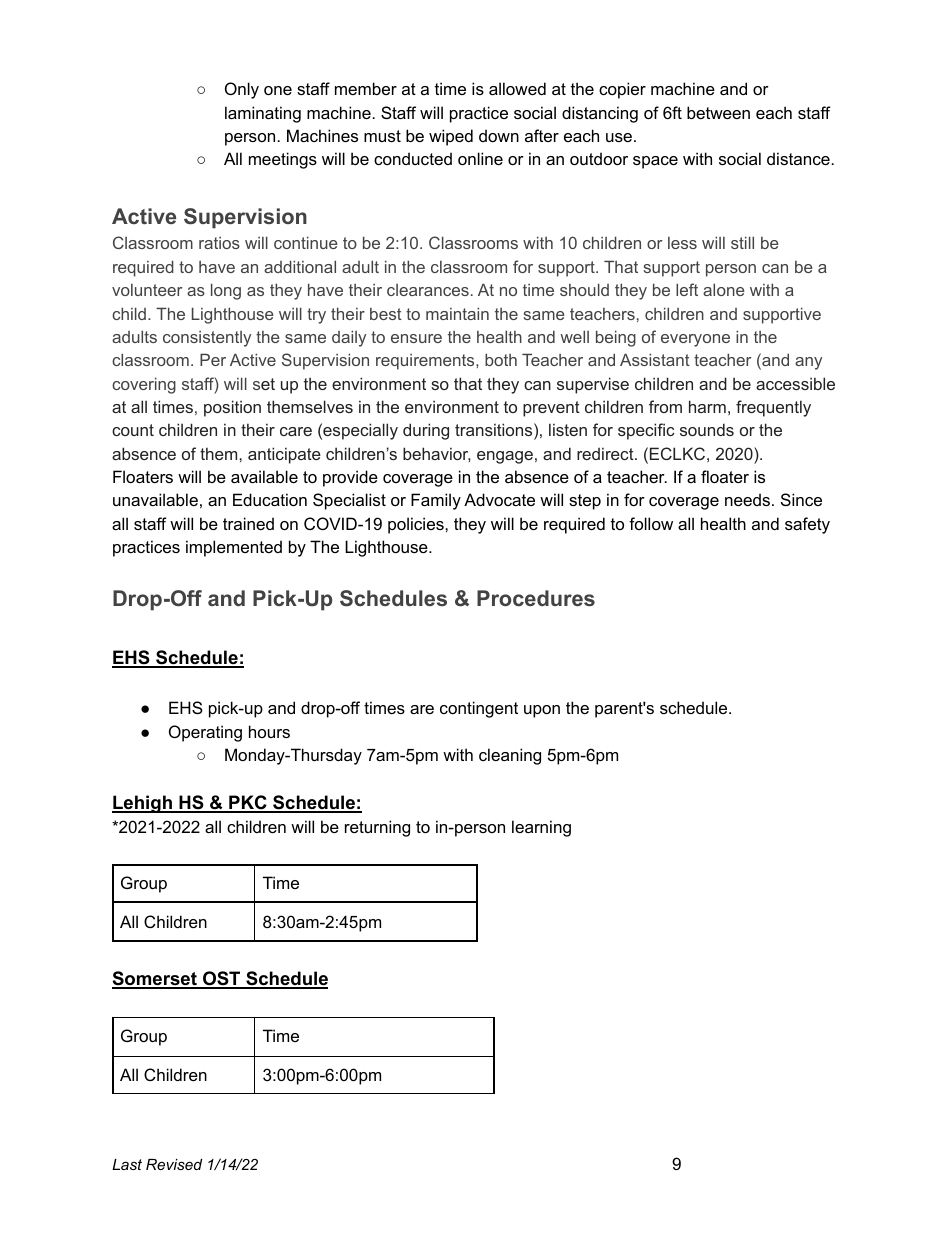 The height and width of the screenshot is (1233, 952). Describe the element at coordinates (234, 548) in the screenshot. I see `implemented` at that location.
